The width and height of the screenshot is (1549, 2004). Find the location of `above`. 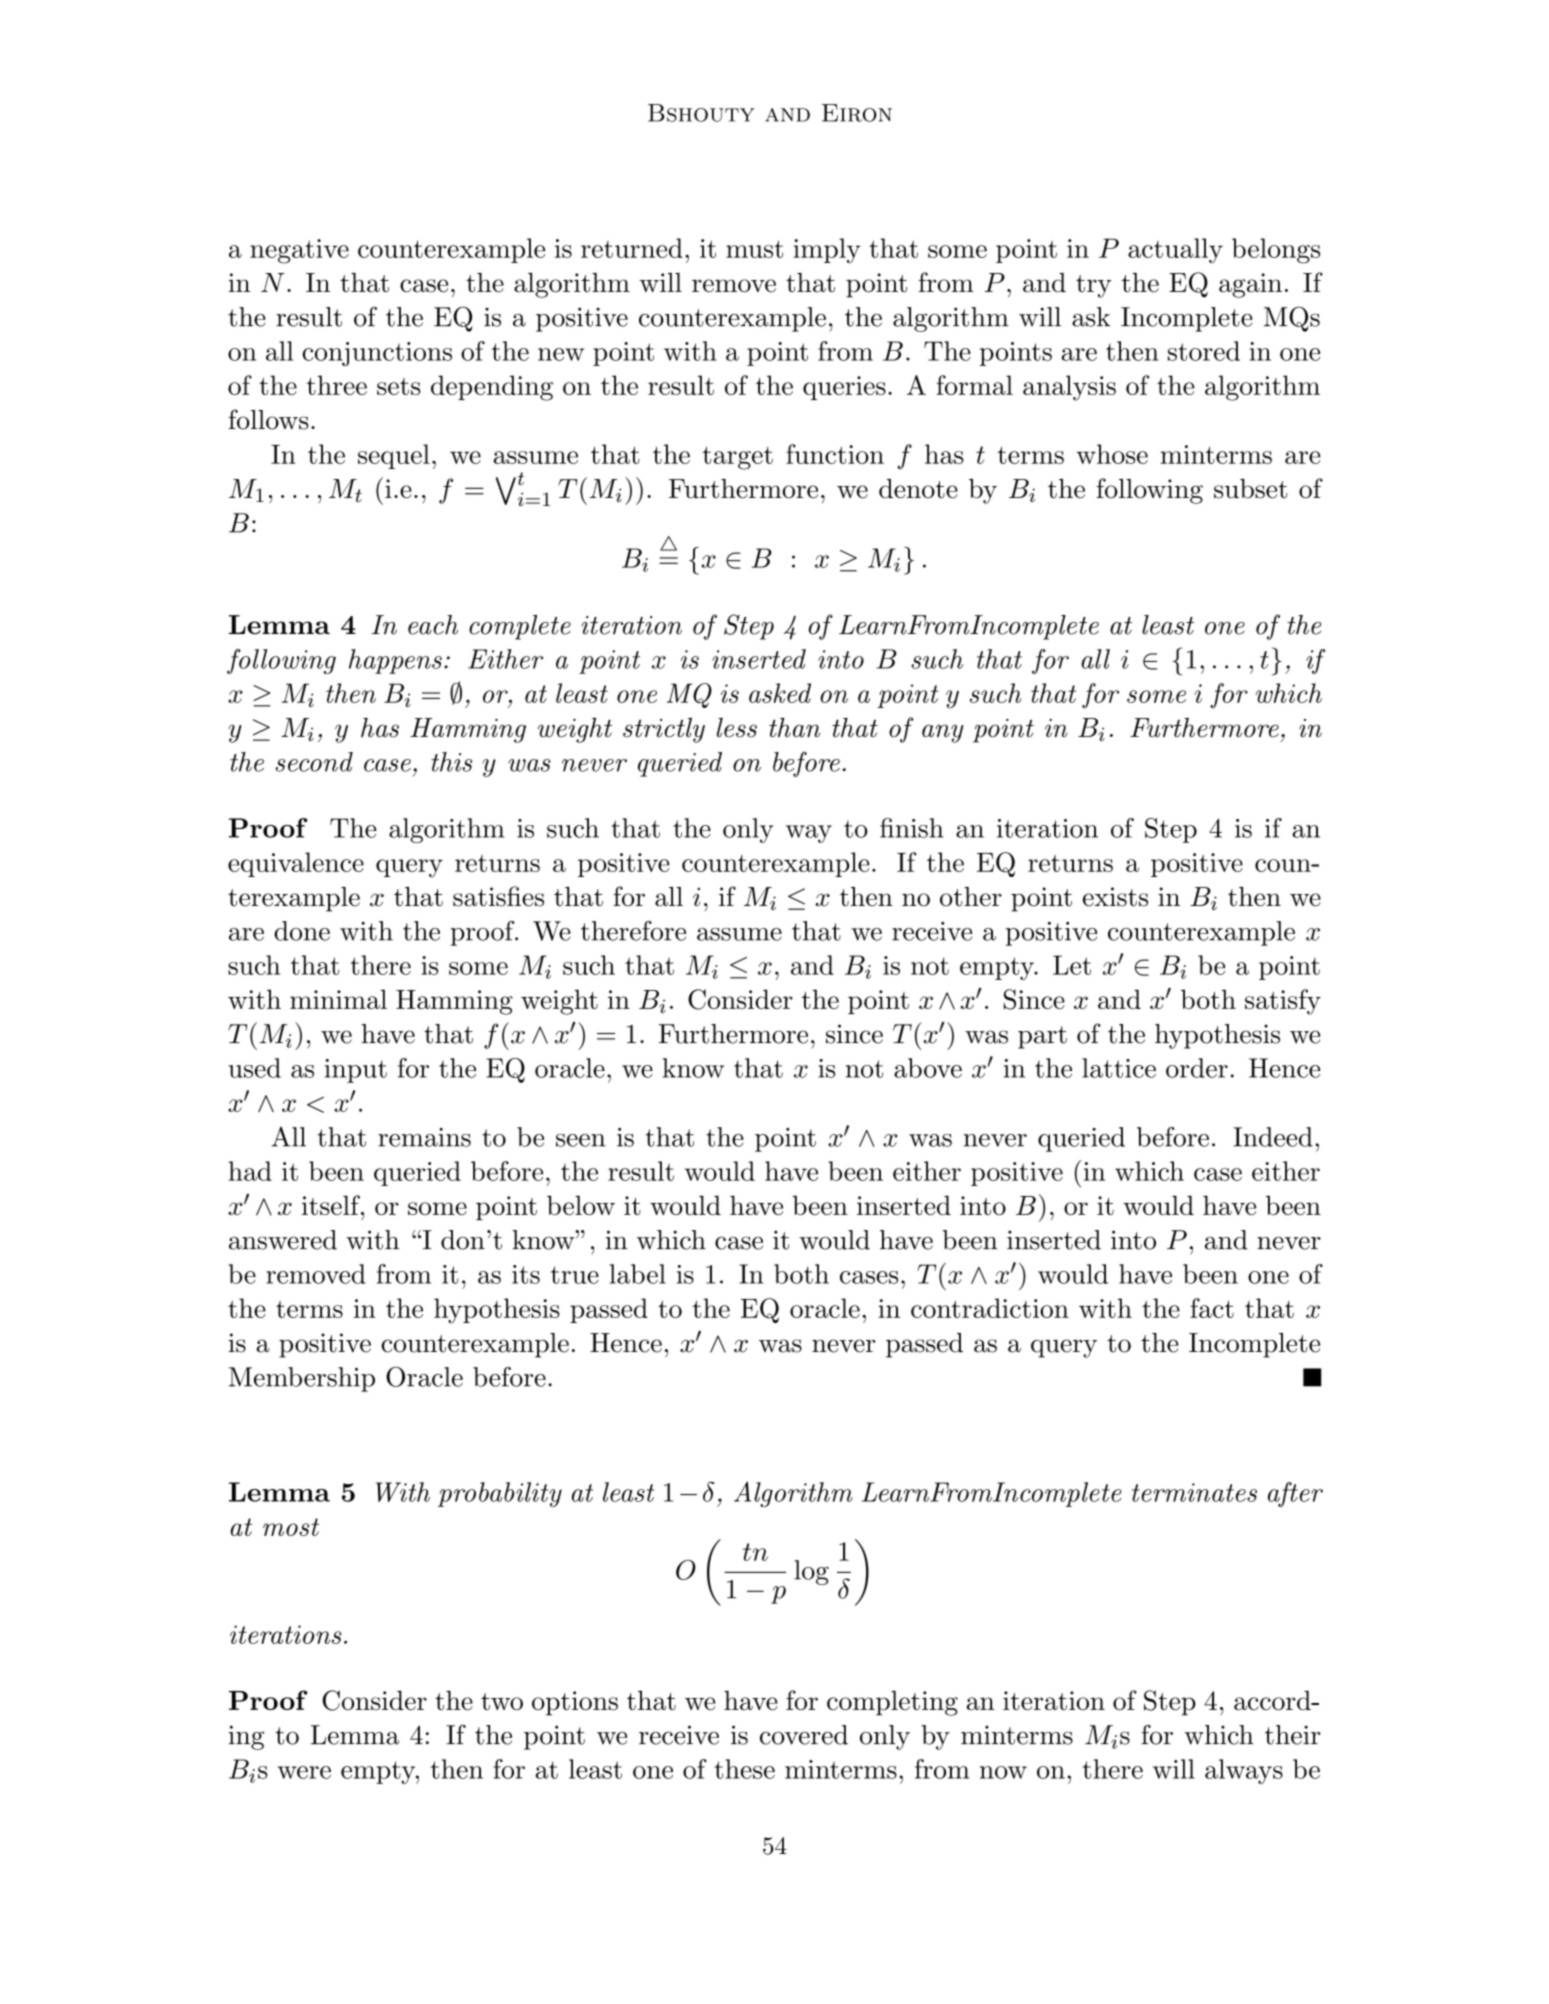

above is located at coordinates (928, 1068).
